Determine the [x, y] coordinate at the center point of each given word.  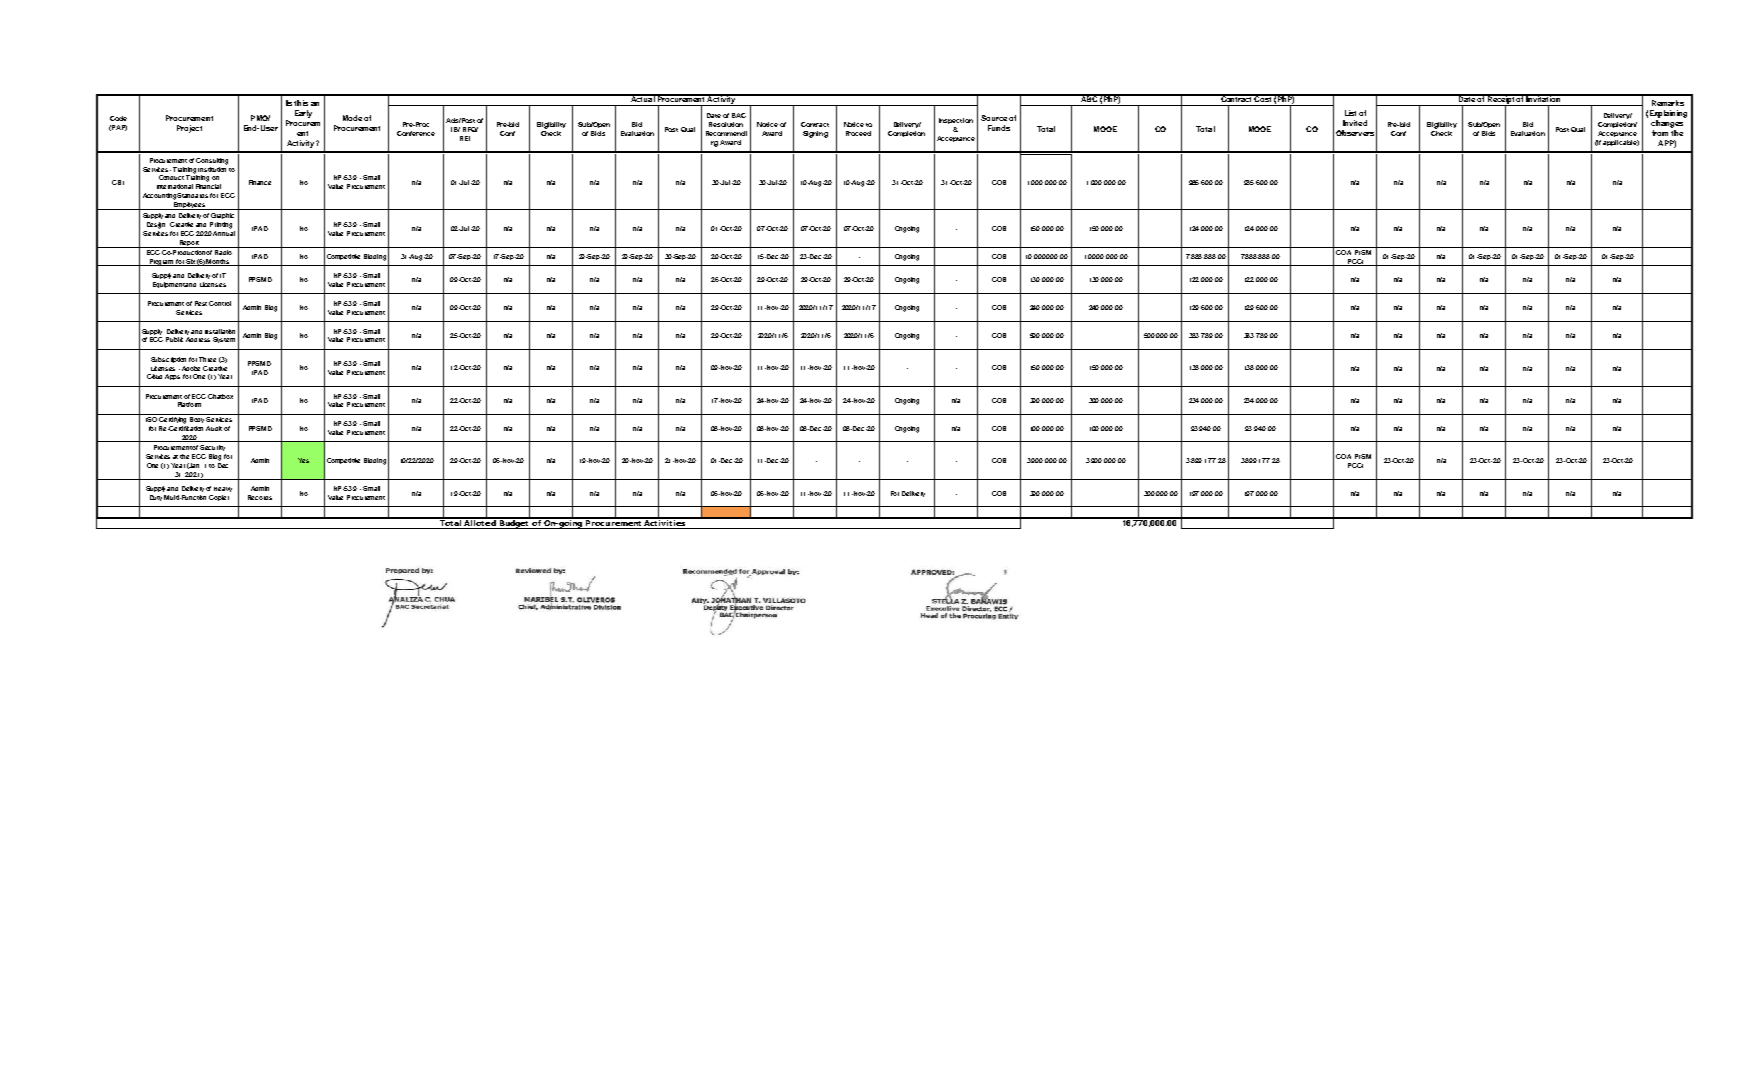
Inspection [956, 121]
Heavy [223, 489]
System [224, 340]
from [1660, 133]
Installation [220, 331]
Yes [303, 460]
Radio [224, 251]
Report [189, 244]
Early [303, 114]
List [1350, 113]
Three [207, 359]
